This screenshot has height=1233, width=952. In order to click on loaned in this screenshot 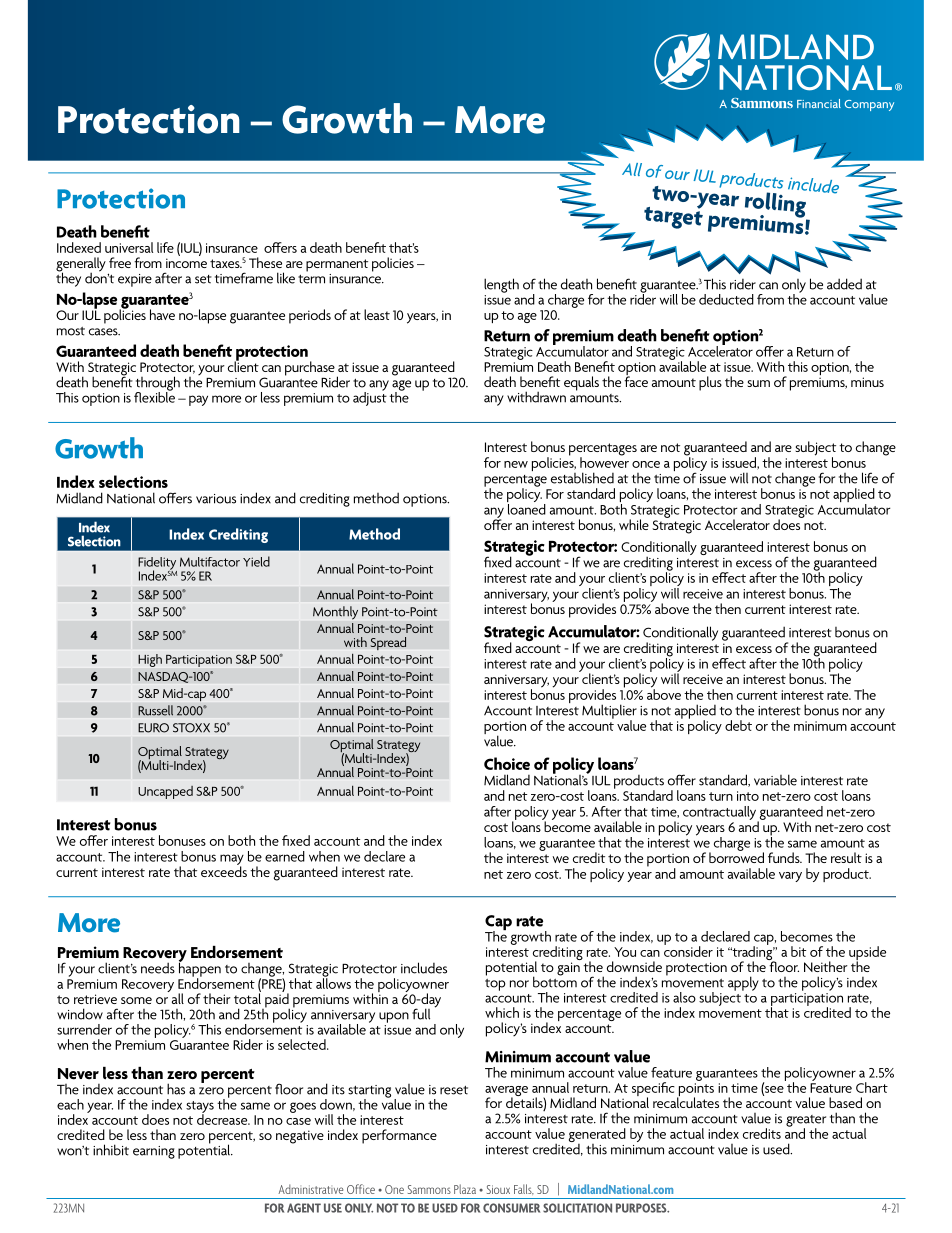, I will do `click(526, 508)`.
